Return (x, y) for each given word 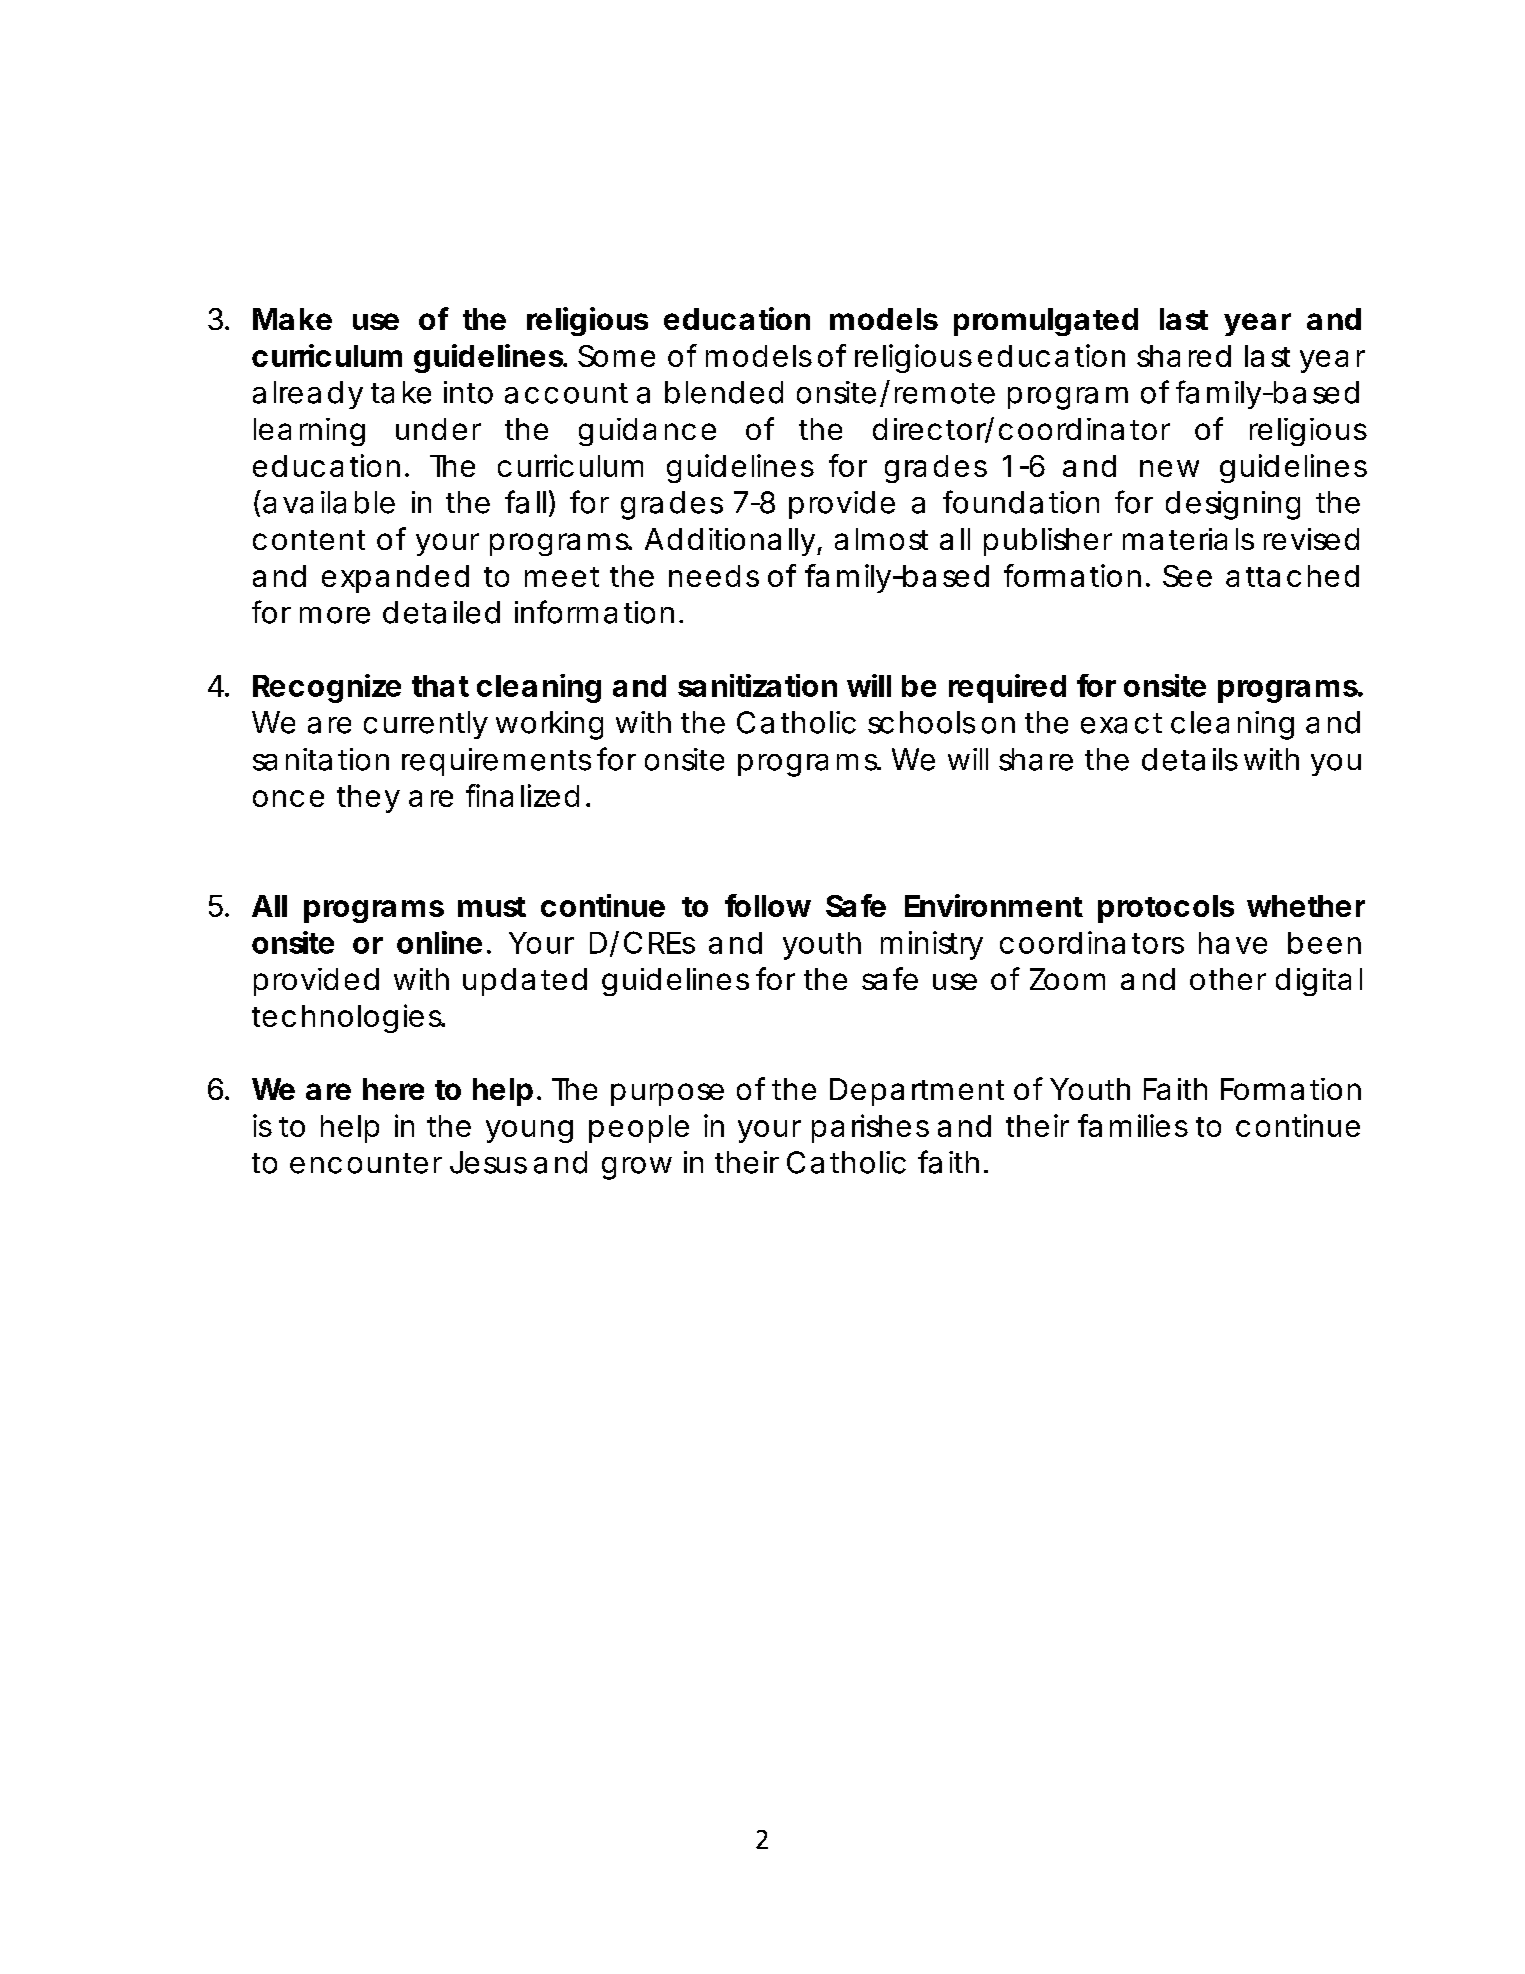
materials (1188, 539)
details (1190, 759)
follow (768, 905)
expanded (395, 579)
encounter (366, 1163)
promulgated (1046, 322)
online (439, 942)
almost (881, 539)
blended (724, 392)
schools (921, 722)
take (401, 392)
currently (426, 725)
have (1233, 943)
